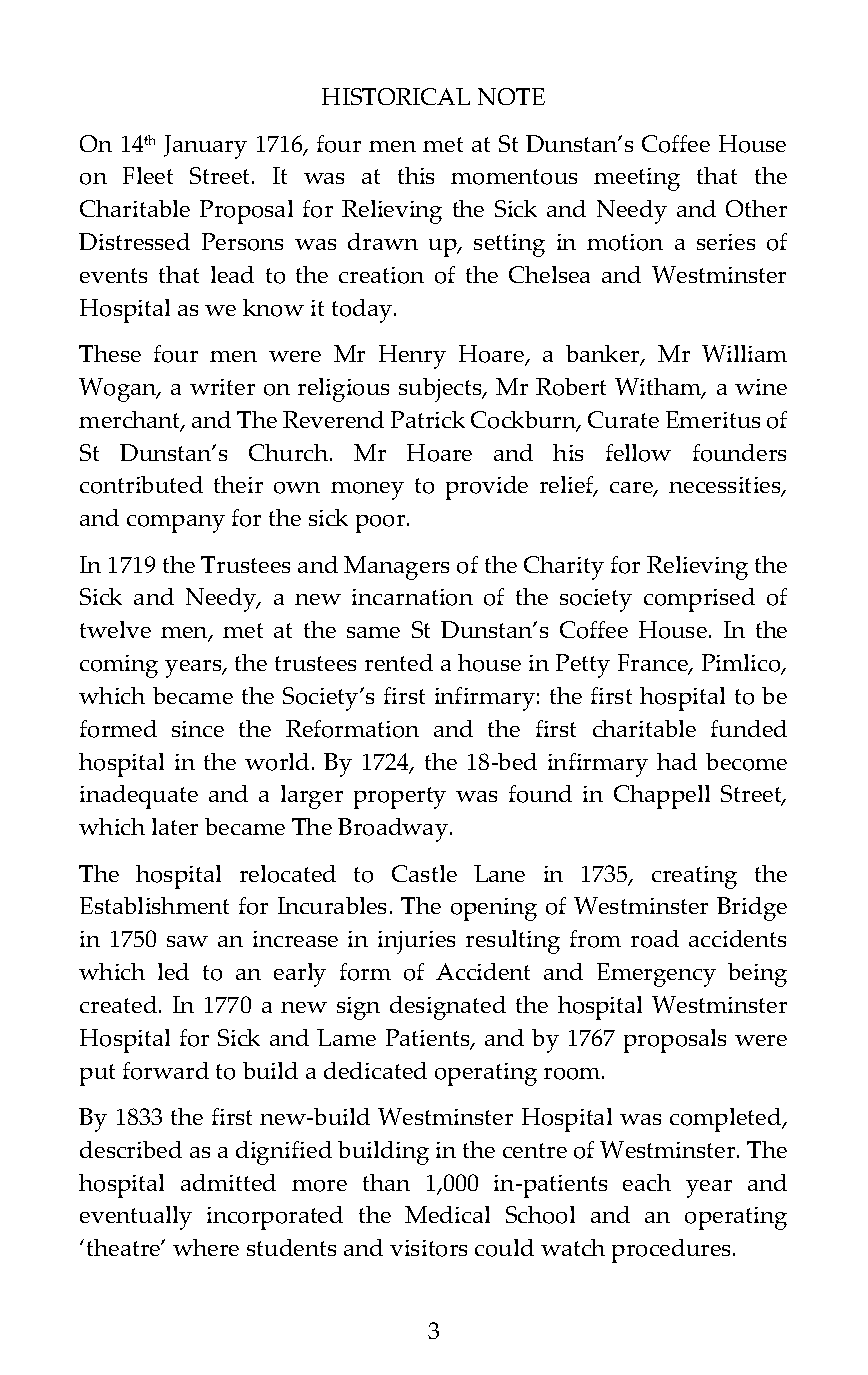 Image resolution: width=868 pixels, height=1375 pixels. Describe the element at coordinates (136, 1218) in the screenshot. I see `eventually` at that location.
